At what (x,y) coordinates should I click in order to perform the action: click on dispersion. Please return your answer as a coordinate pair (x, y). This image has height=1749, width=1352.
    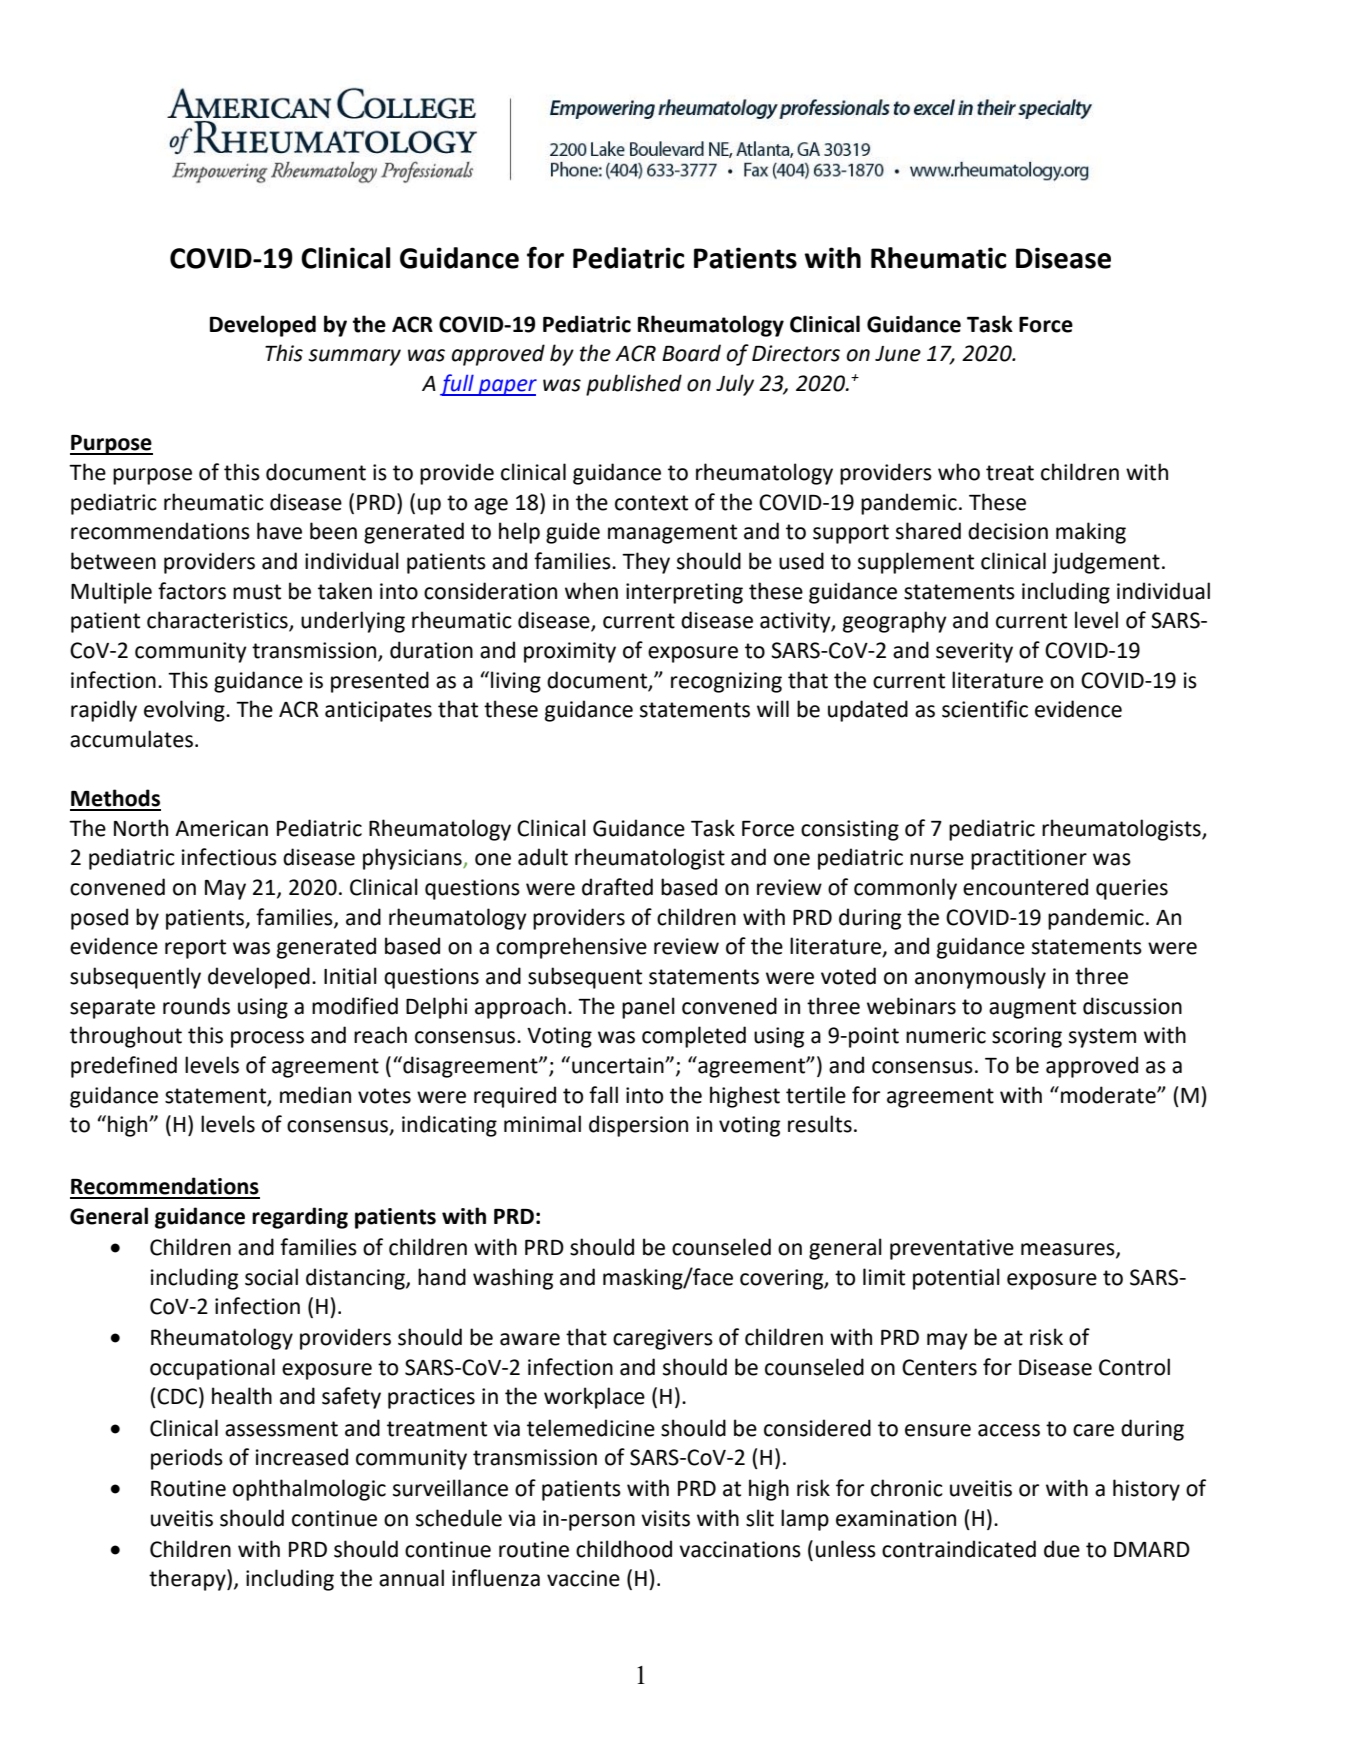
    Looking at the image, I should click on (638, 1126).
